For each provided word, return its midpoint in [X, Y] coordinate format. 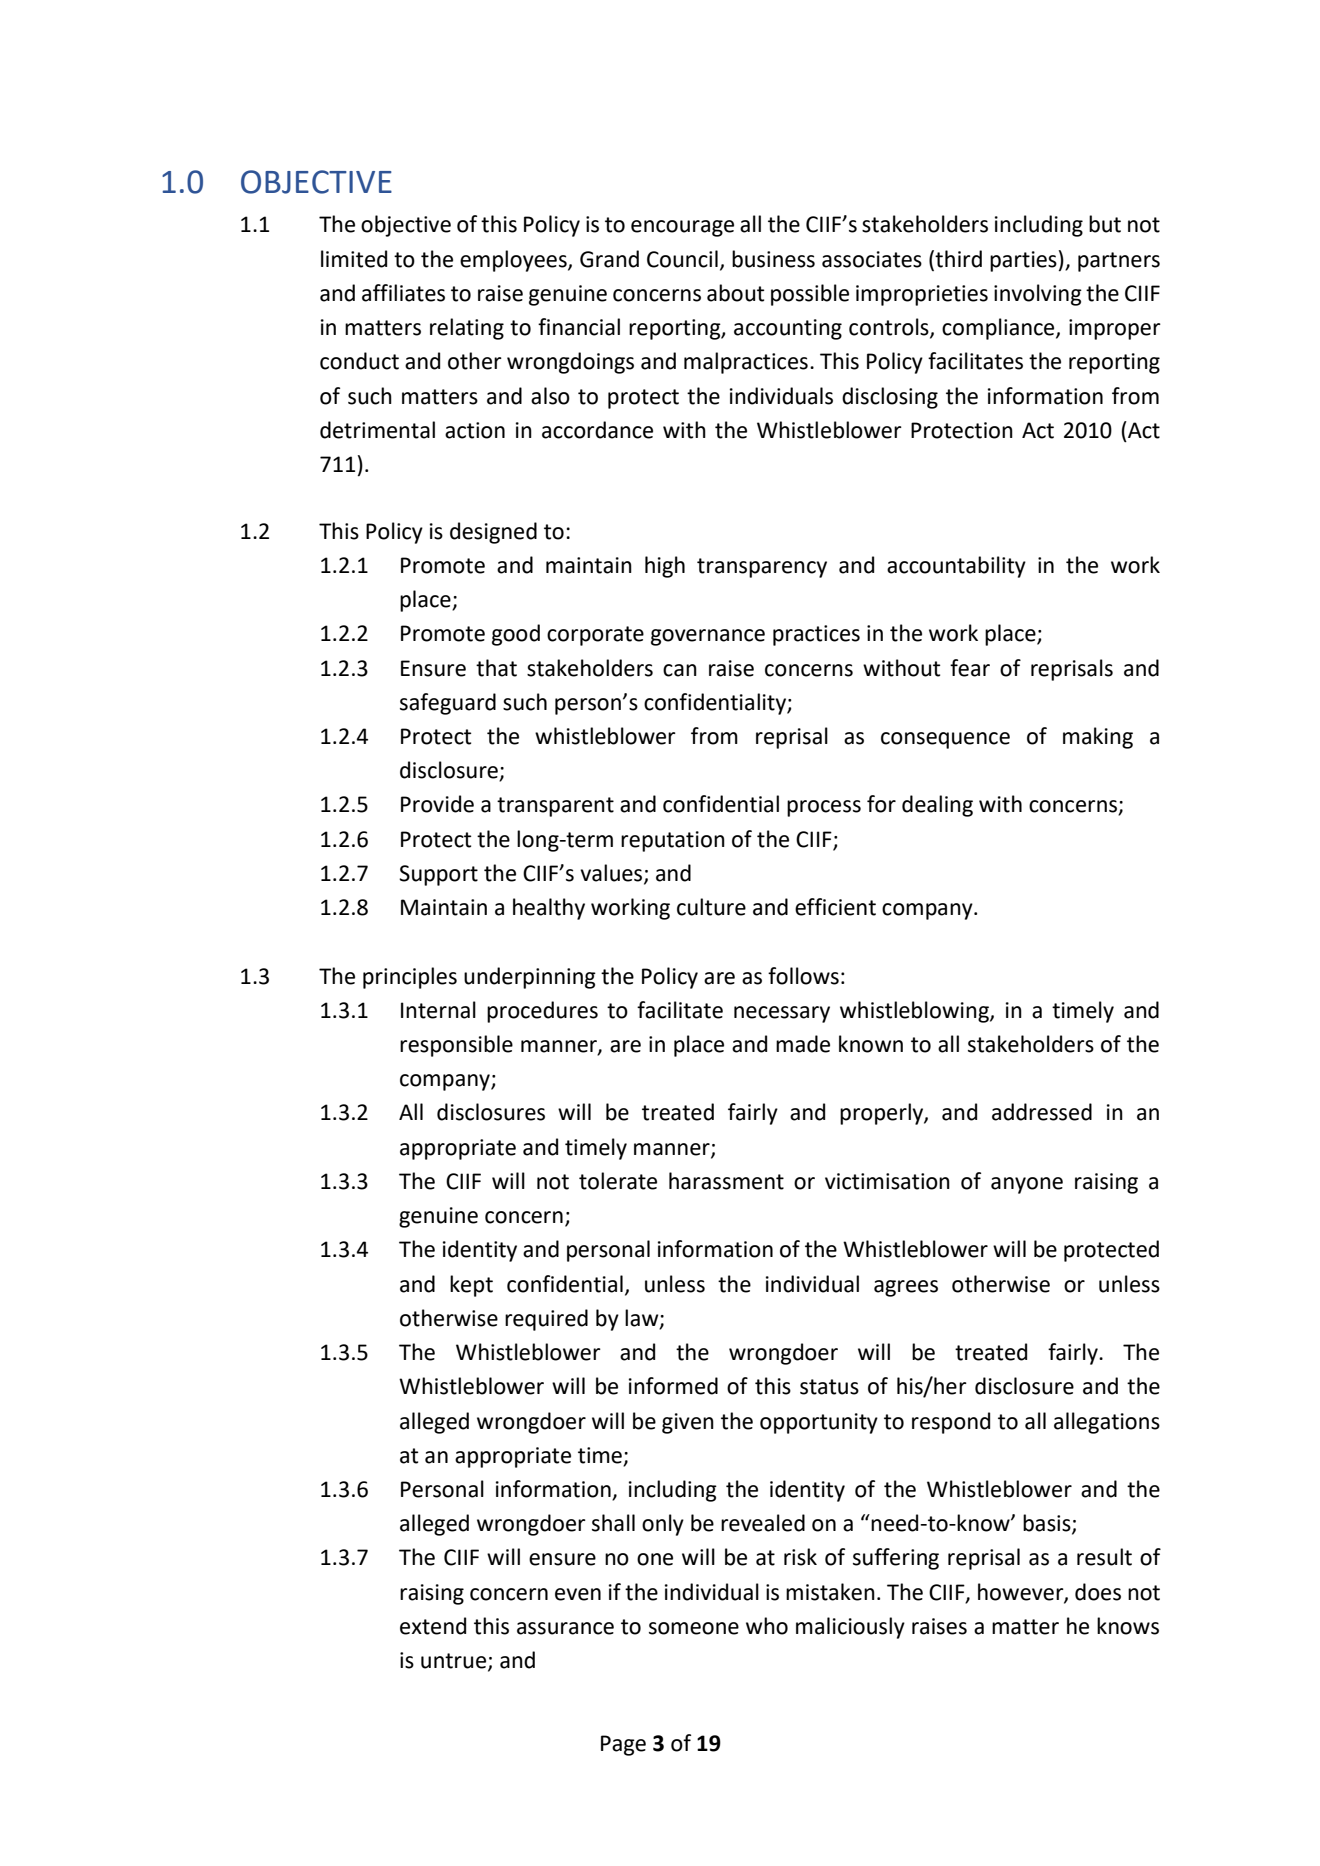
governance [708, 637]
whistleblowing [915, 1012]
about [735, 293]
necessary [782, 1014]
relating [467, 329]
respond [951, 1423]
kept [471, 1286]
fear [970, 668]
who [767, 1626]
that [496, 668]
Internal [438, 1010]
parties [1023, 261]
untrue [455, 1662]
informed [673, 1386]
